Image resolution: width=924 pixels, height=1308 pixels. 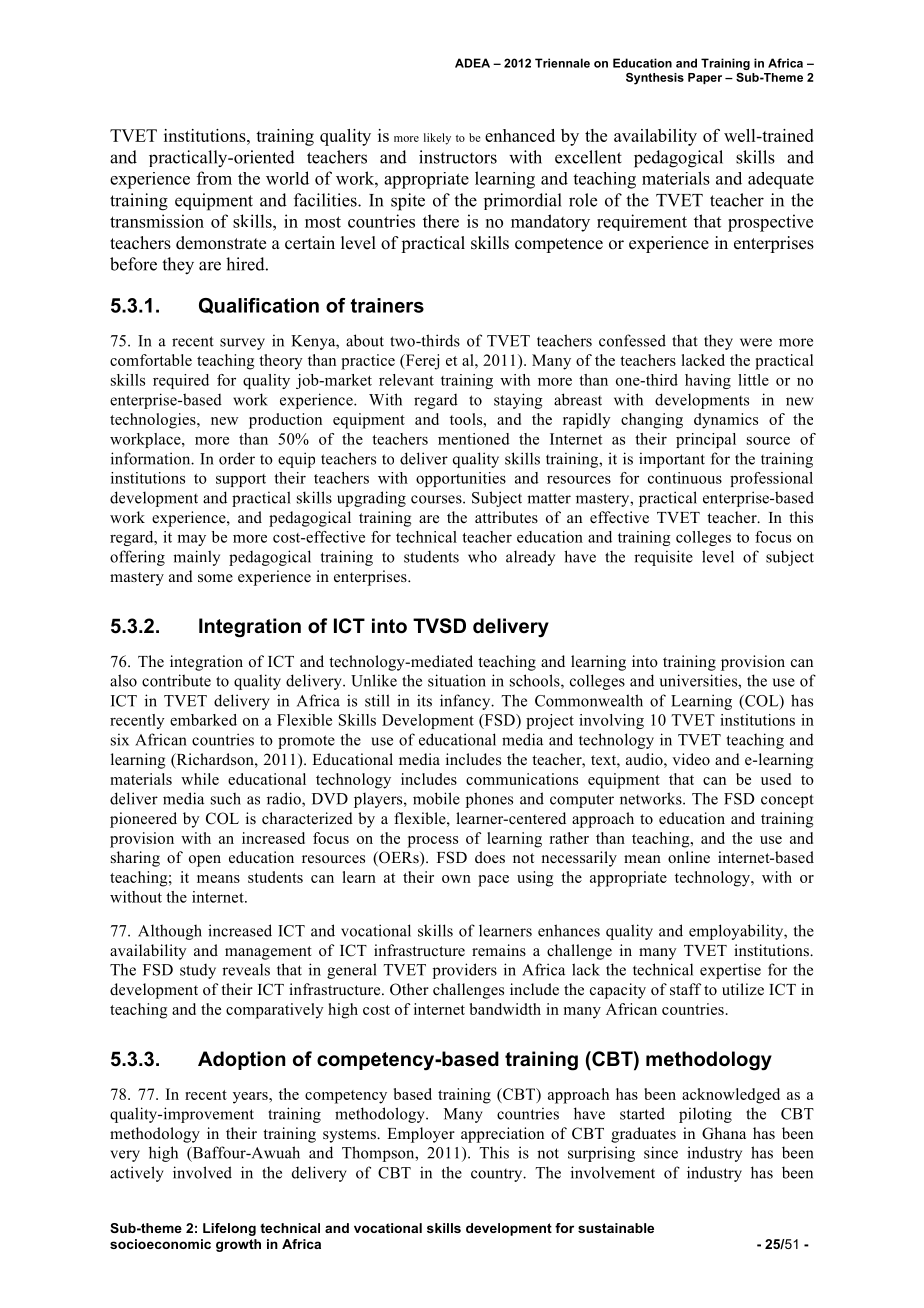 I want to click on Lifelong, so click(x=229, y=1229).
